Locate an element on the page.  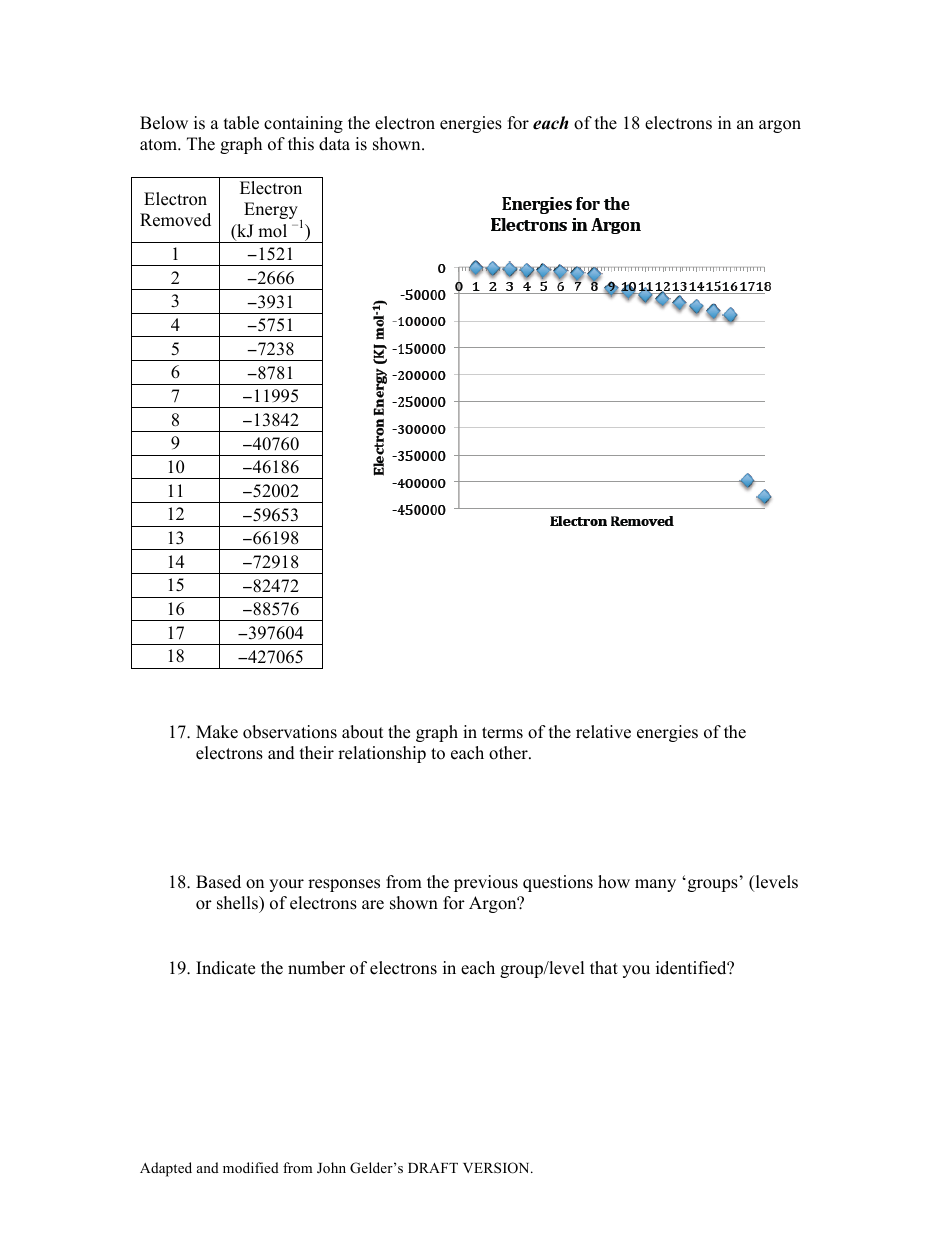
containing is located at coordinates (303, 124).
